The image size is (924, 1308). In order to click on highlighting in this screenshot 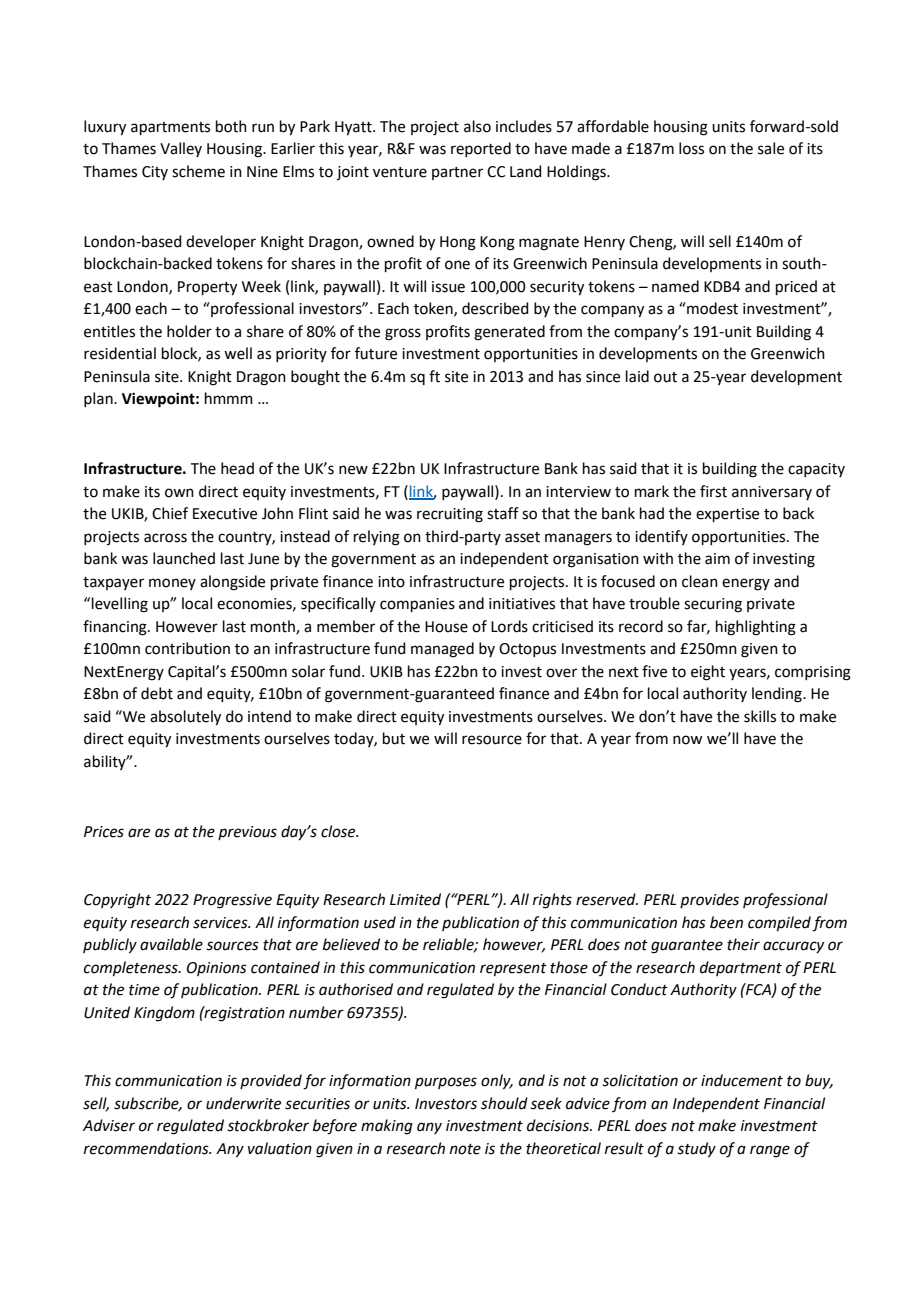, I will do `click(756, 628)`.
